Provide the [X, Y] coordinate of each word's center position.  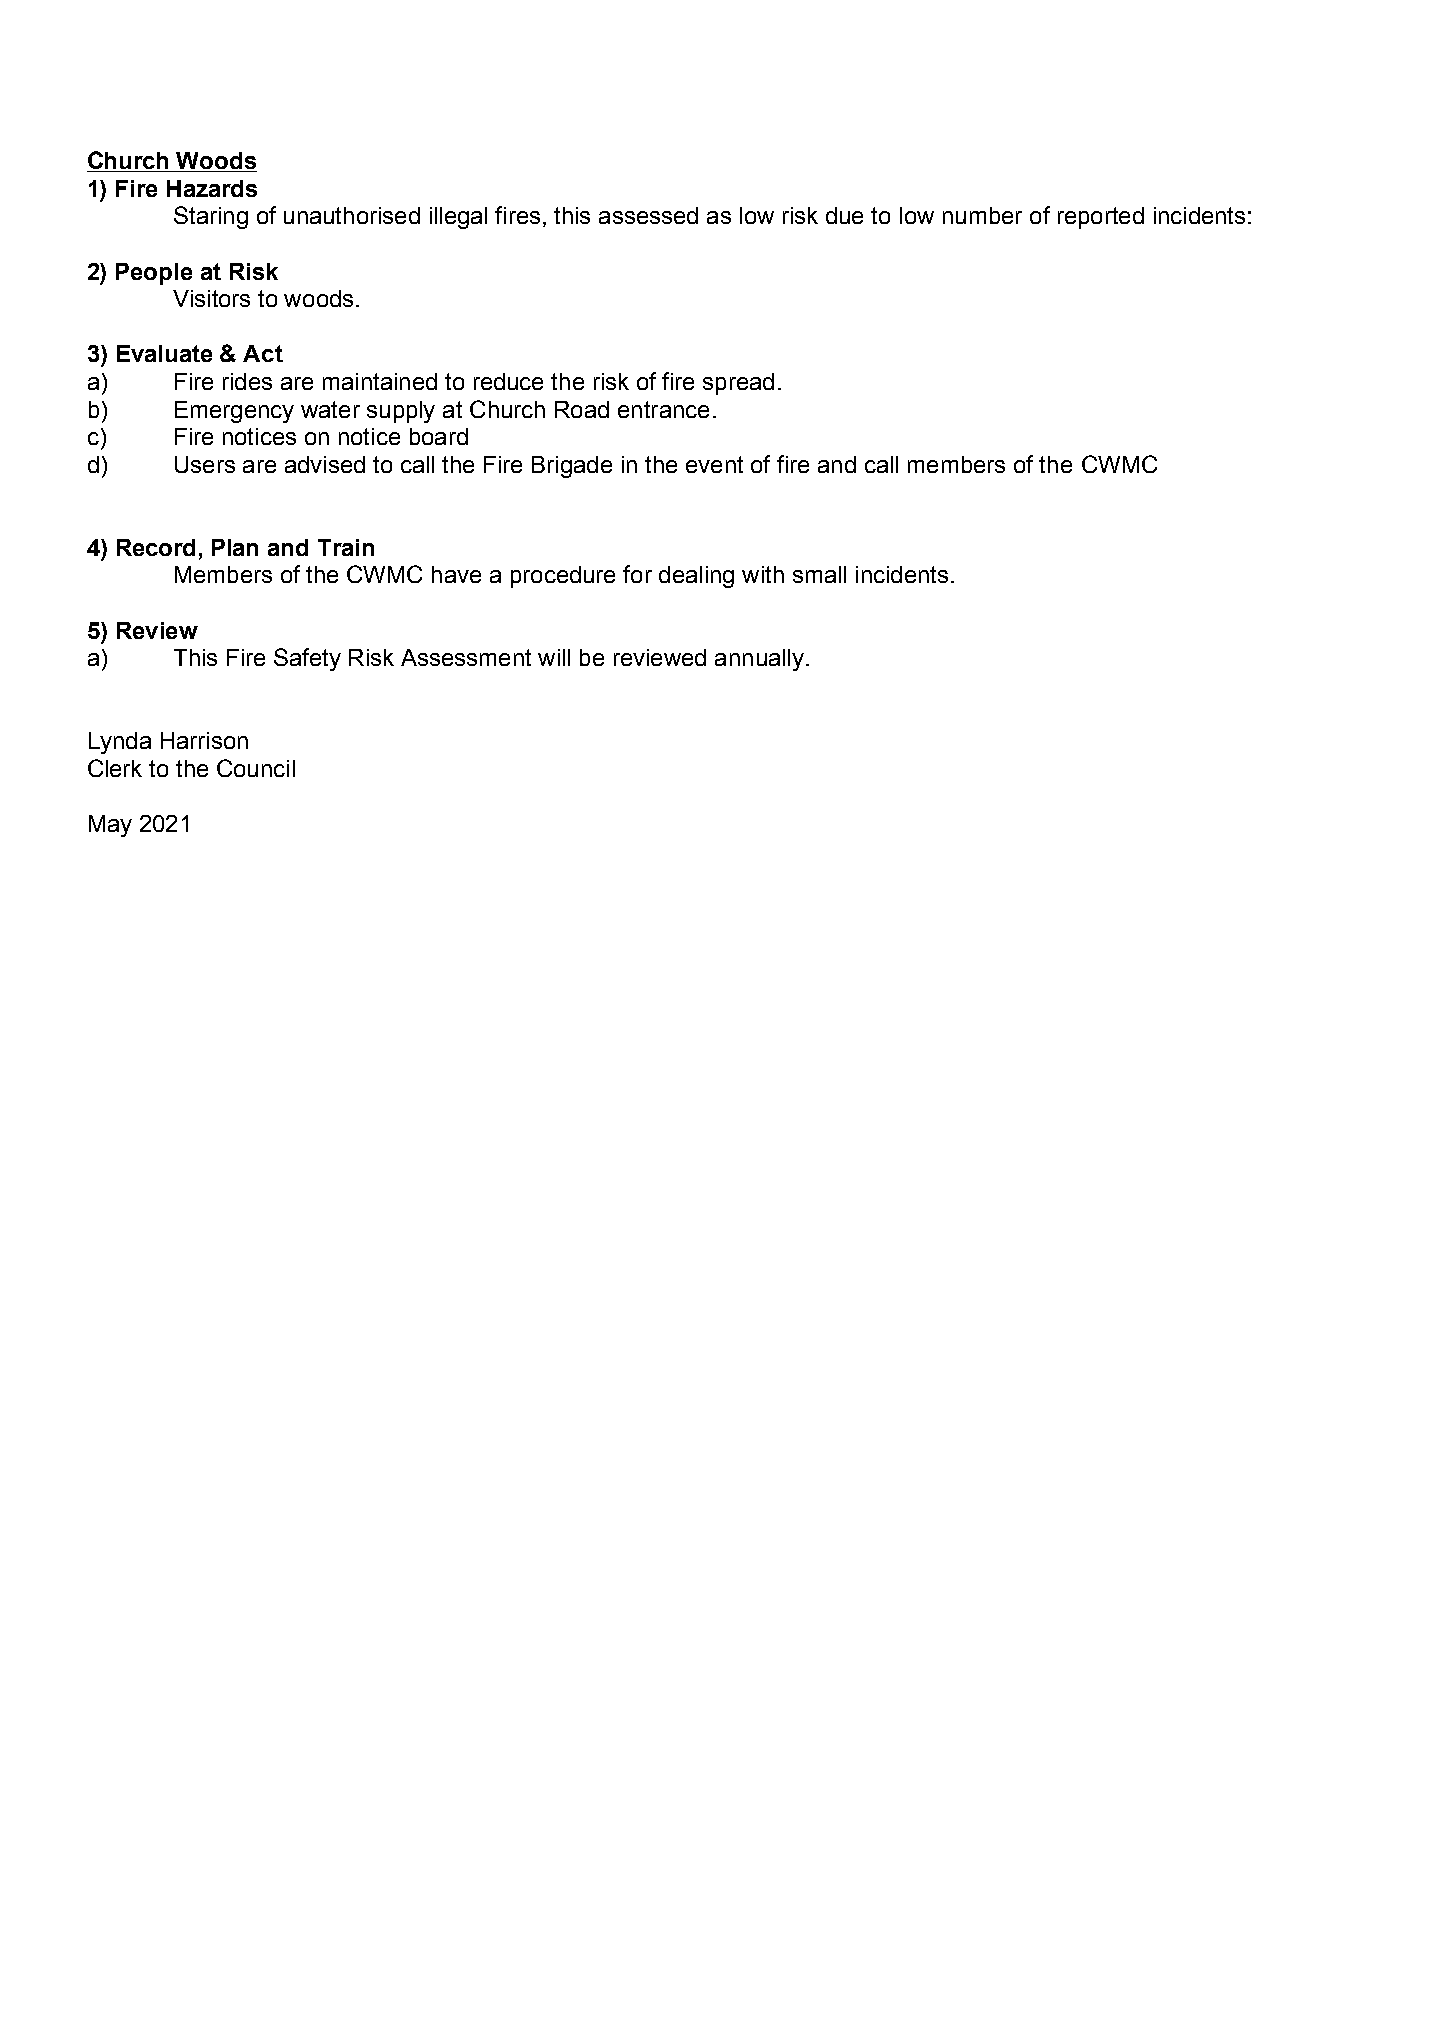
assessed [648, 215]
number [982, 215]
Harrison [204, 740]
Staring [211, 217]
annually [759, 660]
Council [256, 768]
